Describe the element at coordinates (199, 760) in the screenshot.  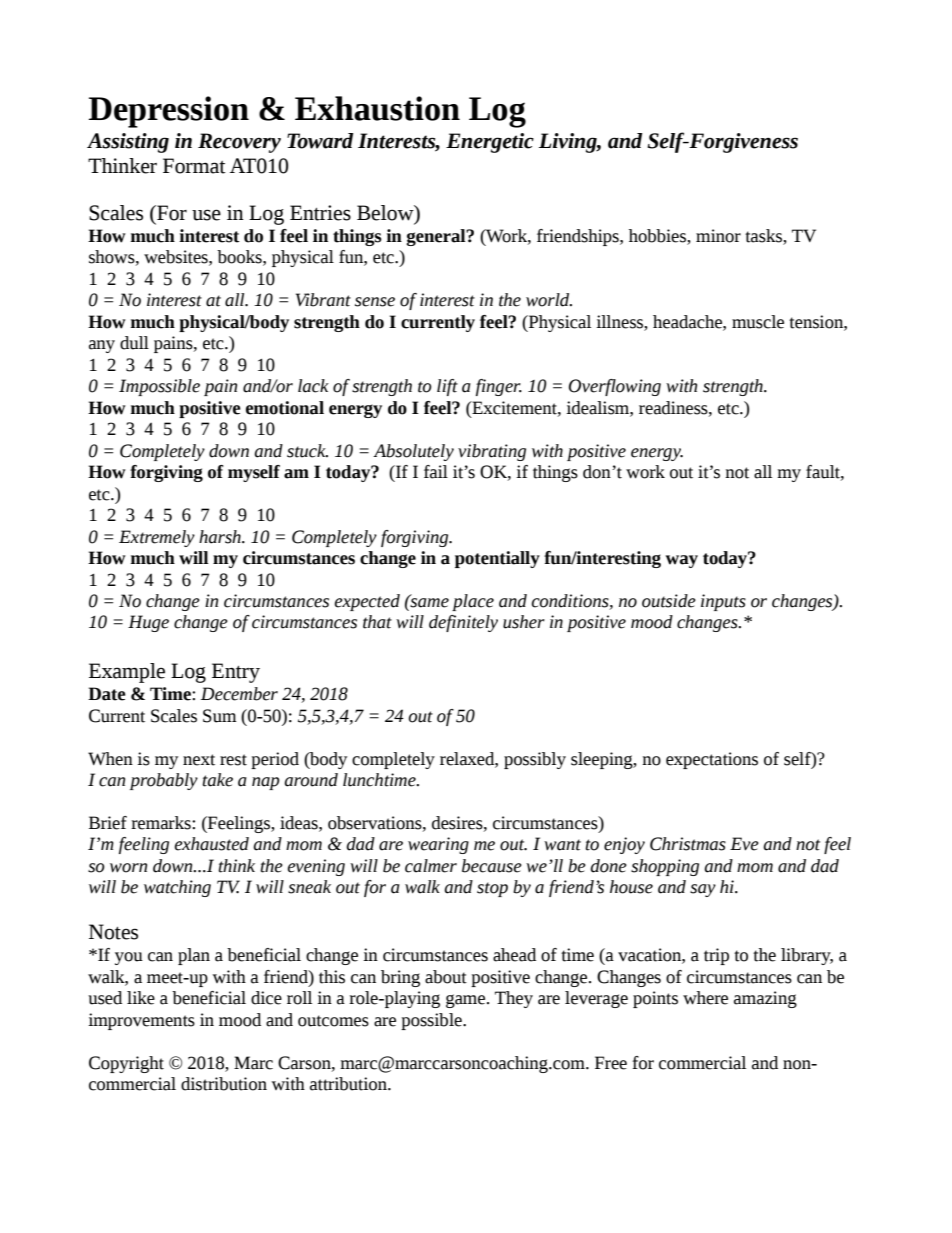
I see `next` at that location.
